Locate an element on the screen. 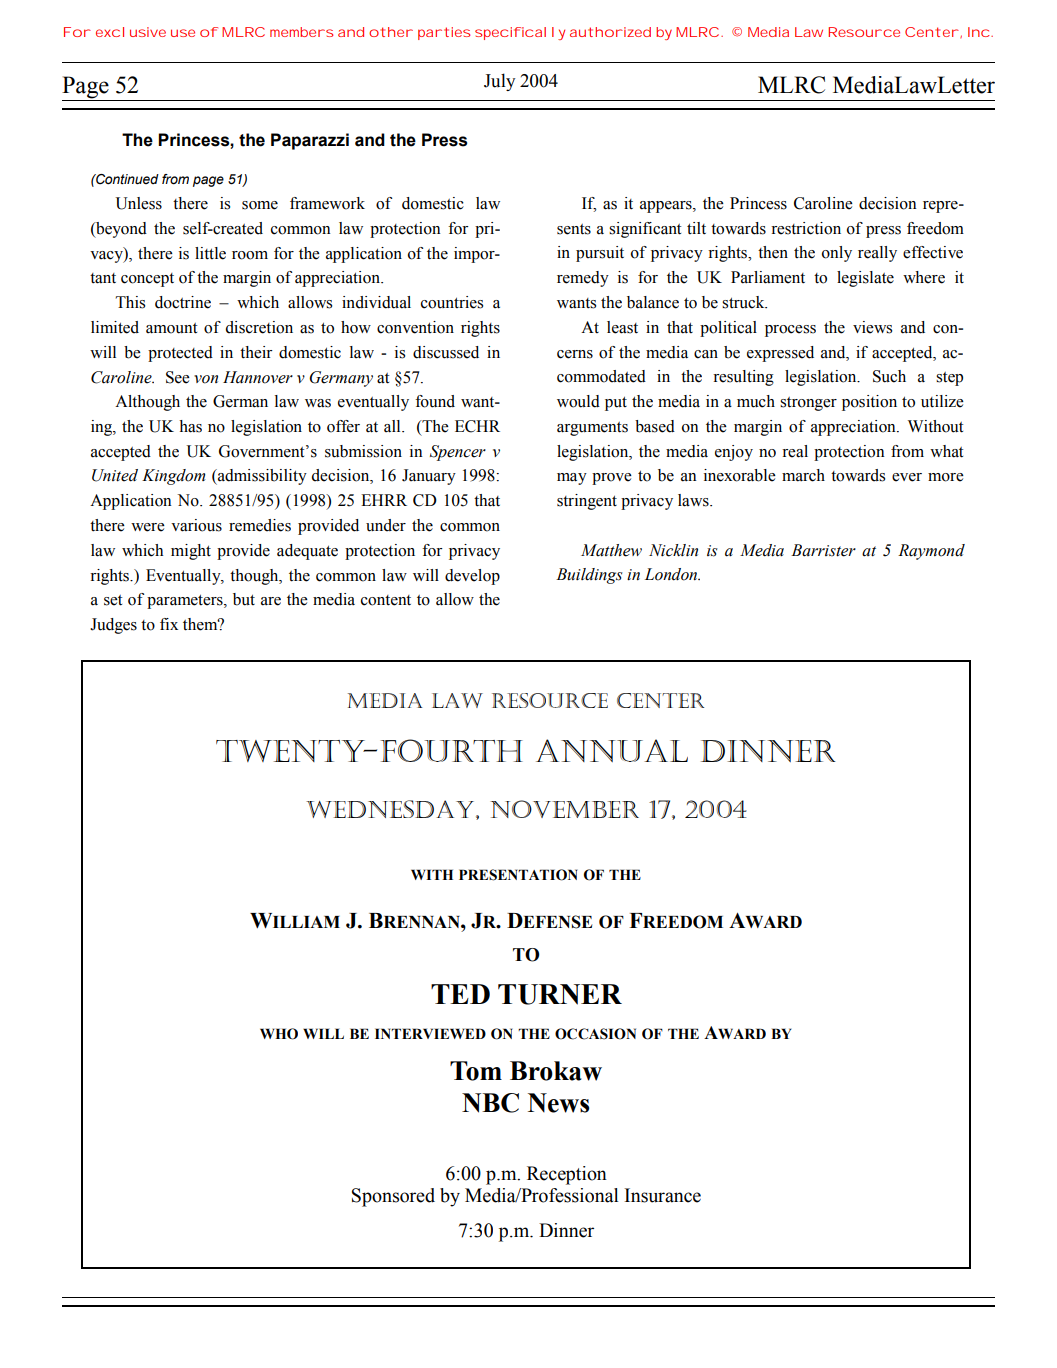  restriction is located at coordinates (806, 228).
